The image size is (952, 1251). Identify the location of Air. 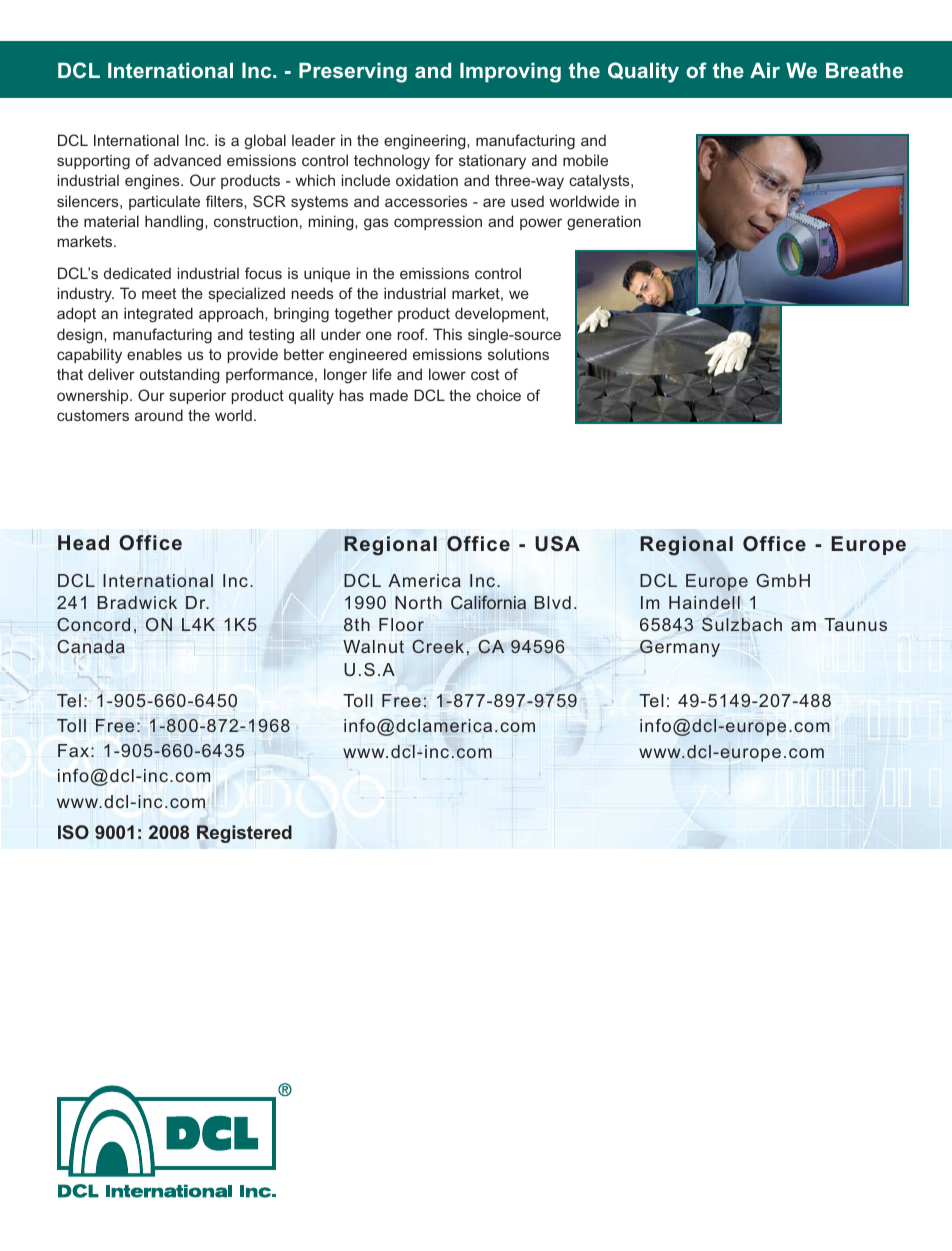
(765, 70).
